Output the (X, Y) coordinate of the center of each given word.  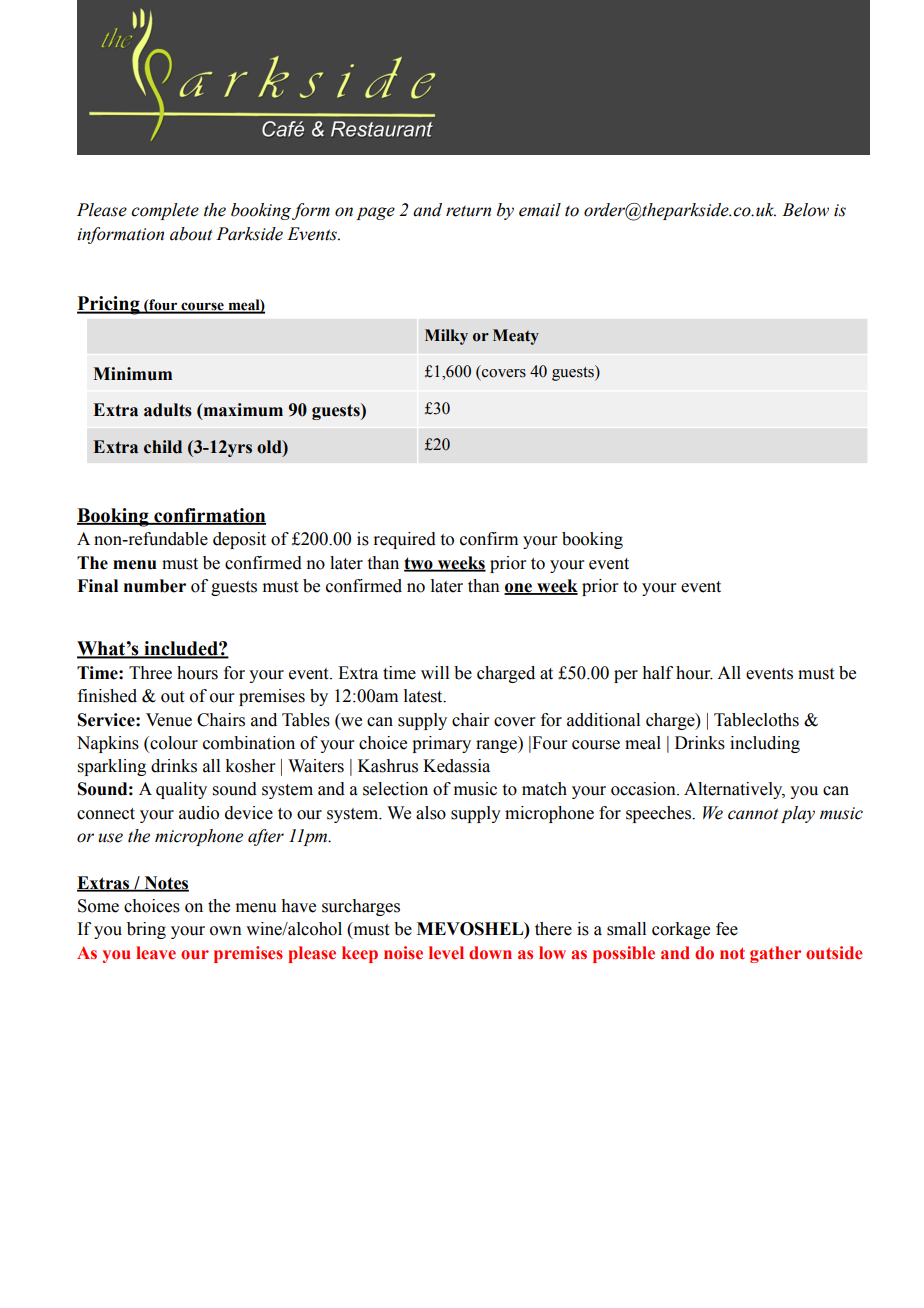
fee (727, 929)
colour (173, 744)
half (657, 673)
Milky (446, 337)
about (191, 234)
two (419, 564)
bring (146, 930)
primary (441, 744)
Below (805, 210)
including (765, 744)
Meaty (516, 337)
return (468, 211)
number (155, 586)
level (446, 953)
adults (168, 410)
